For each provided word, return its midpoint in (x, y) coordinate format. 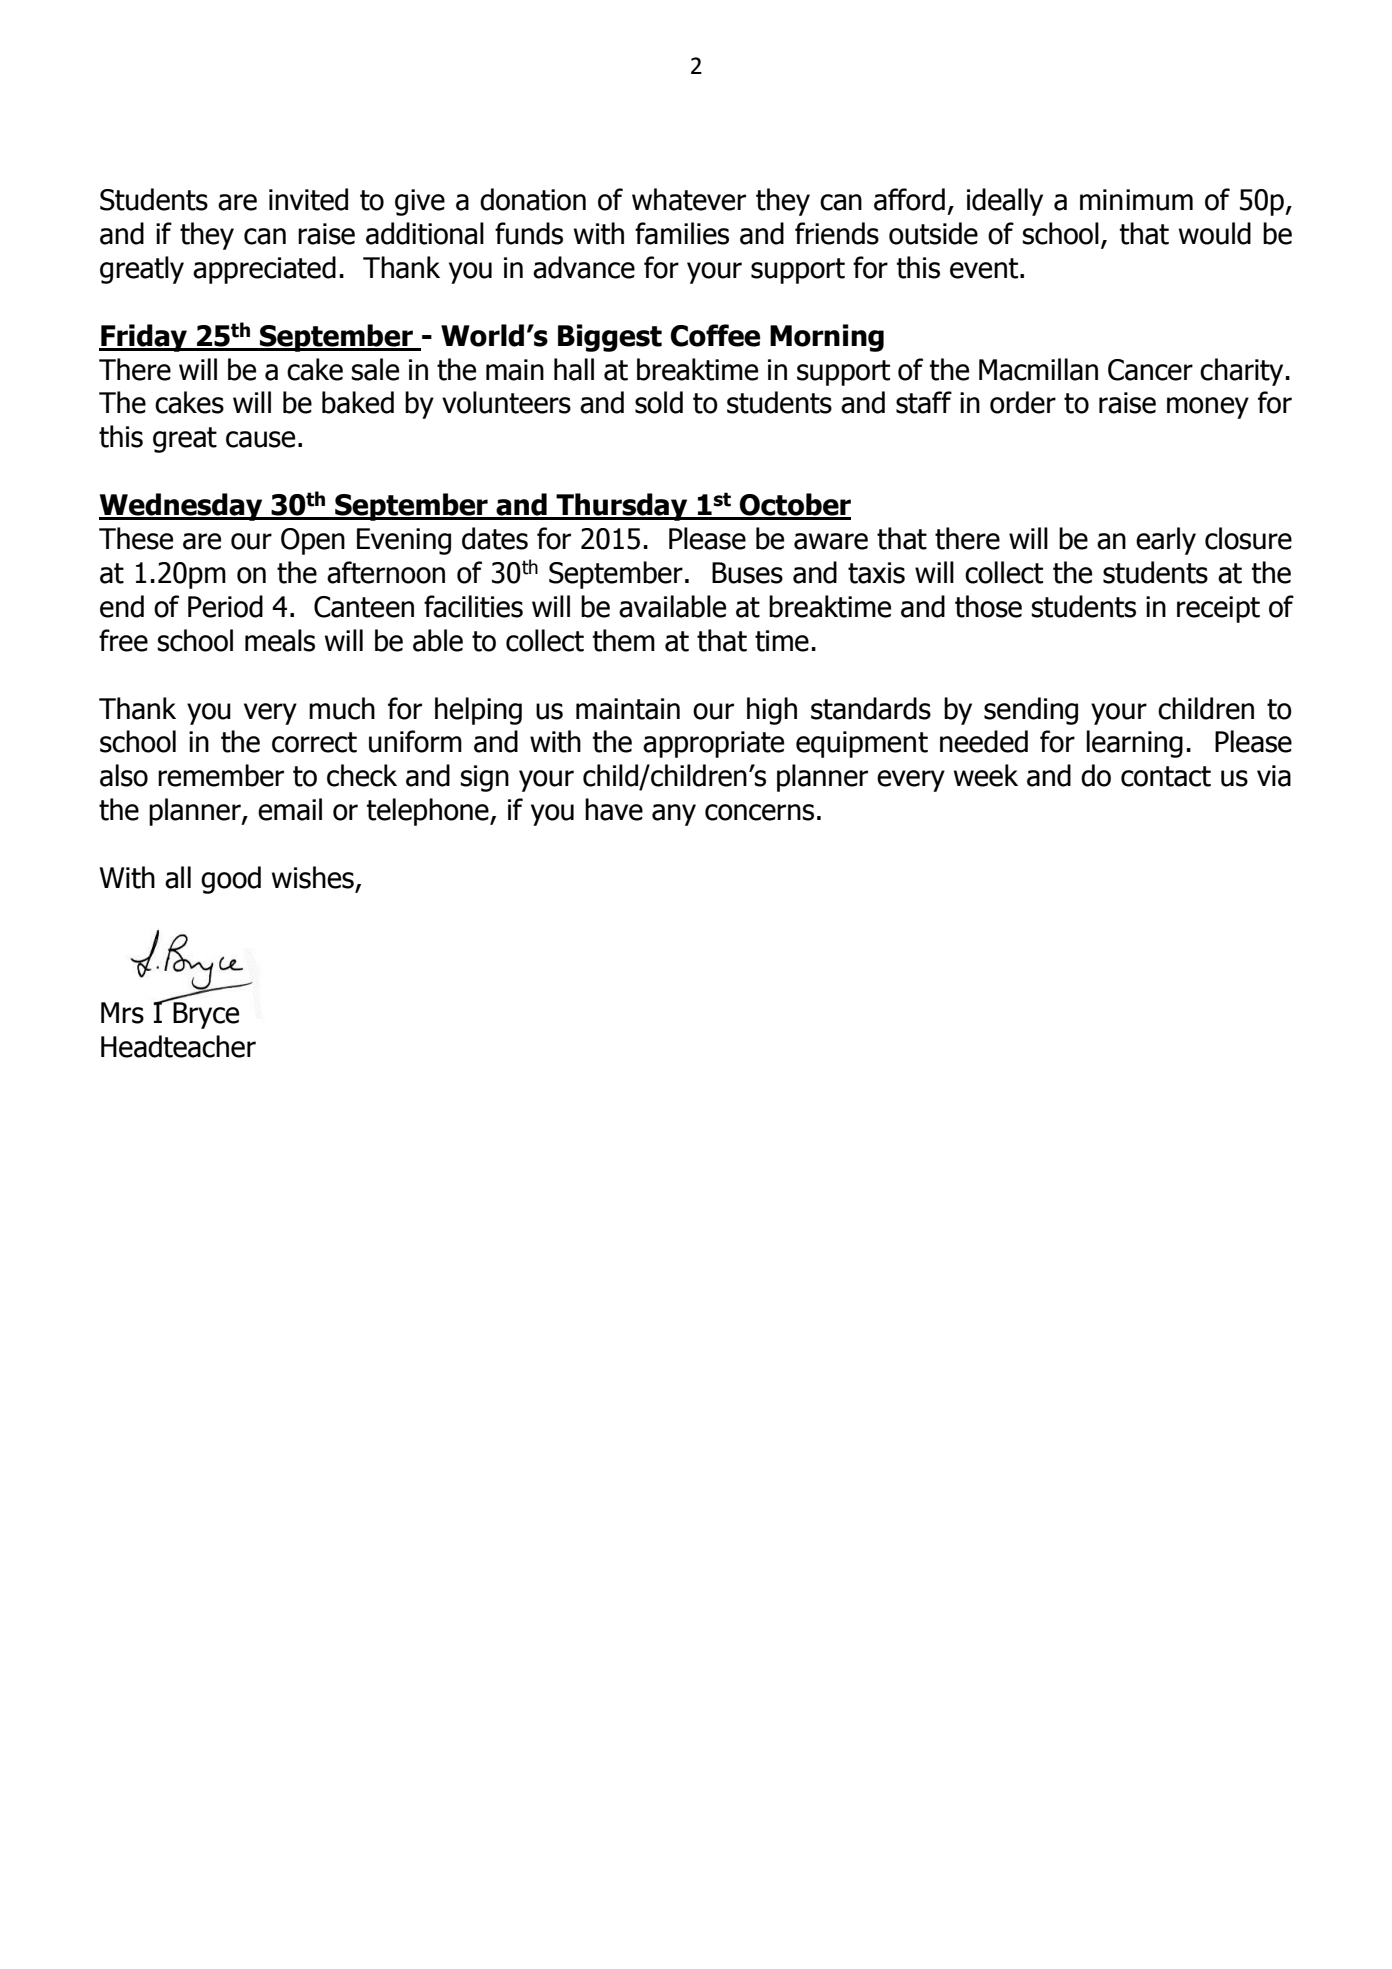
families (682, 233)
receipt (1218, 609)
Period (225, 606)
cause (260, 439)
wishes (313, 877)
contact (1166, 776)
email (290, 809)
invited (308, 199)
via (1274, 776)
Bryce (205, 1014)
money (1208, 408)
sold (659, 402)
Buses (747, 573)
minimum (1136, 200)
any (674, 815)
